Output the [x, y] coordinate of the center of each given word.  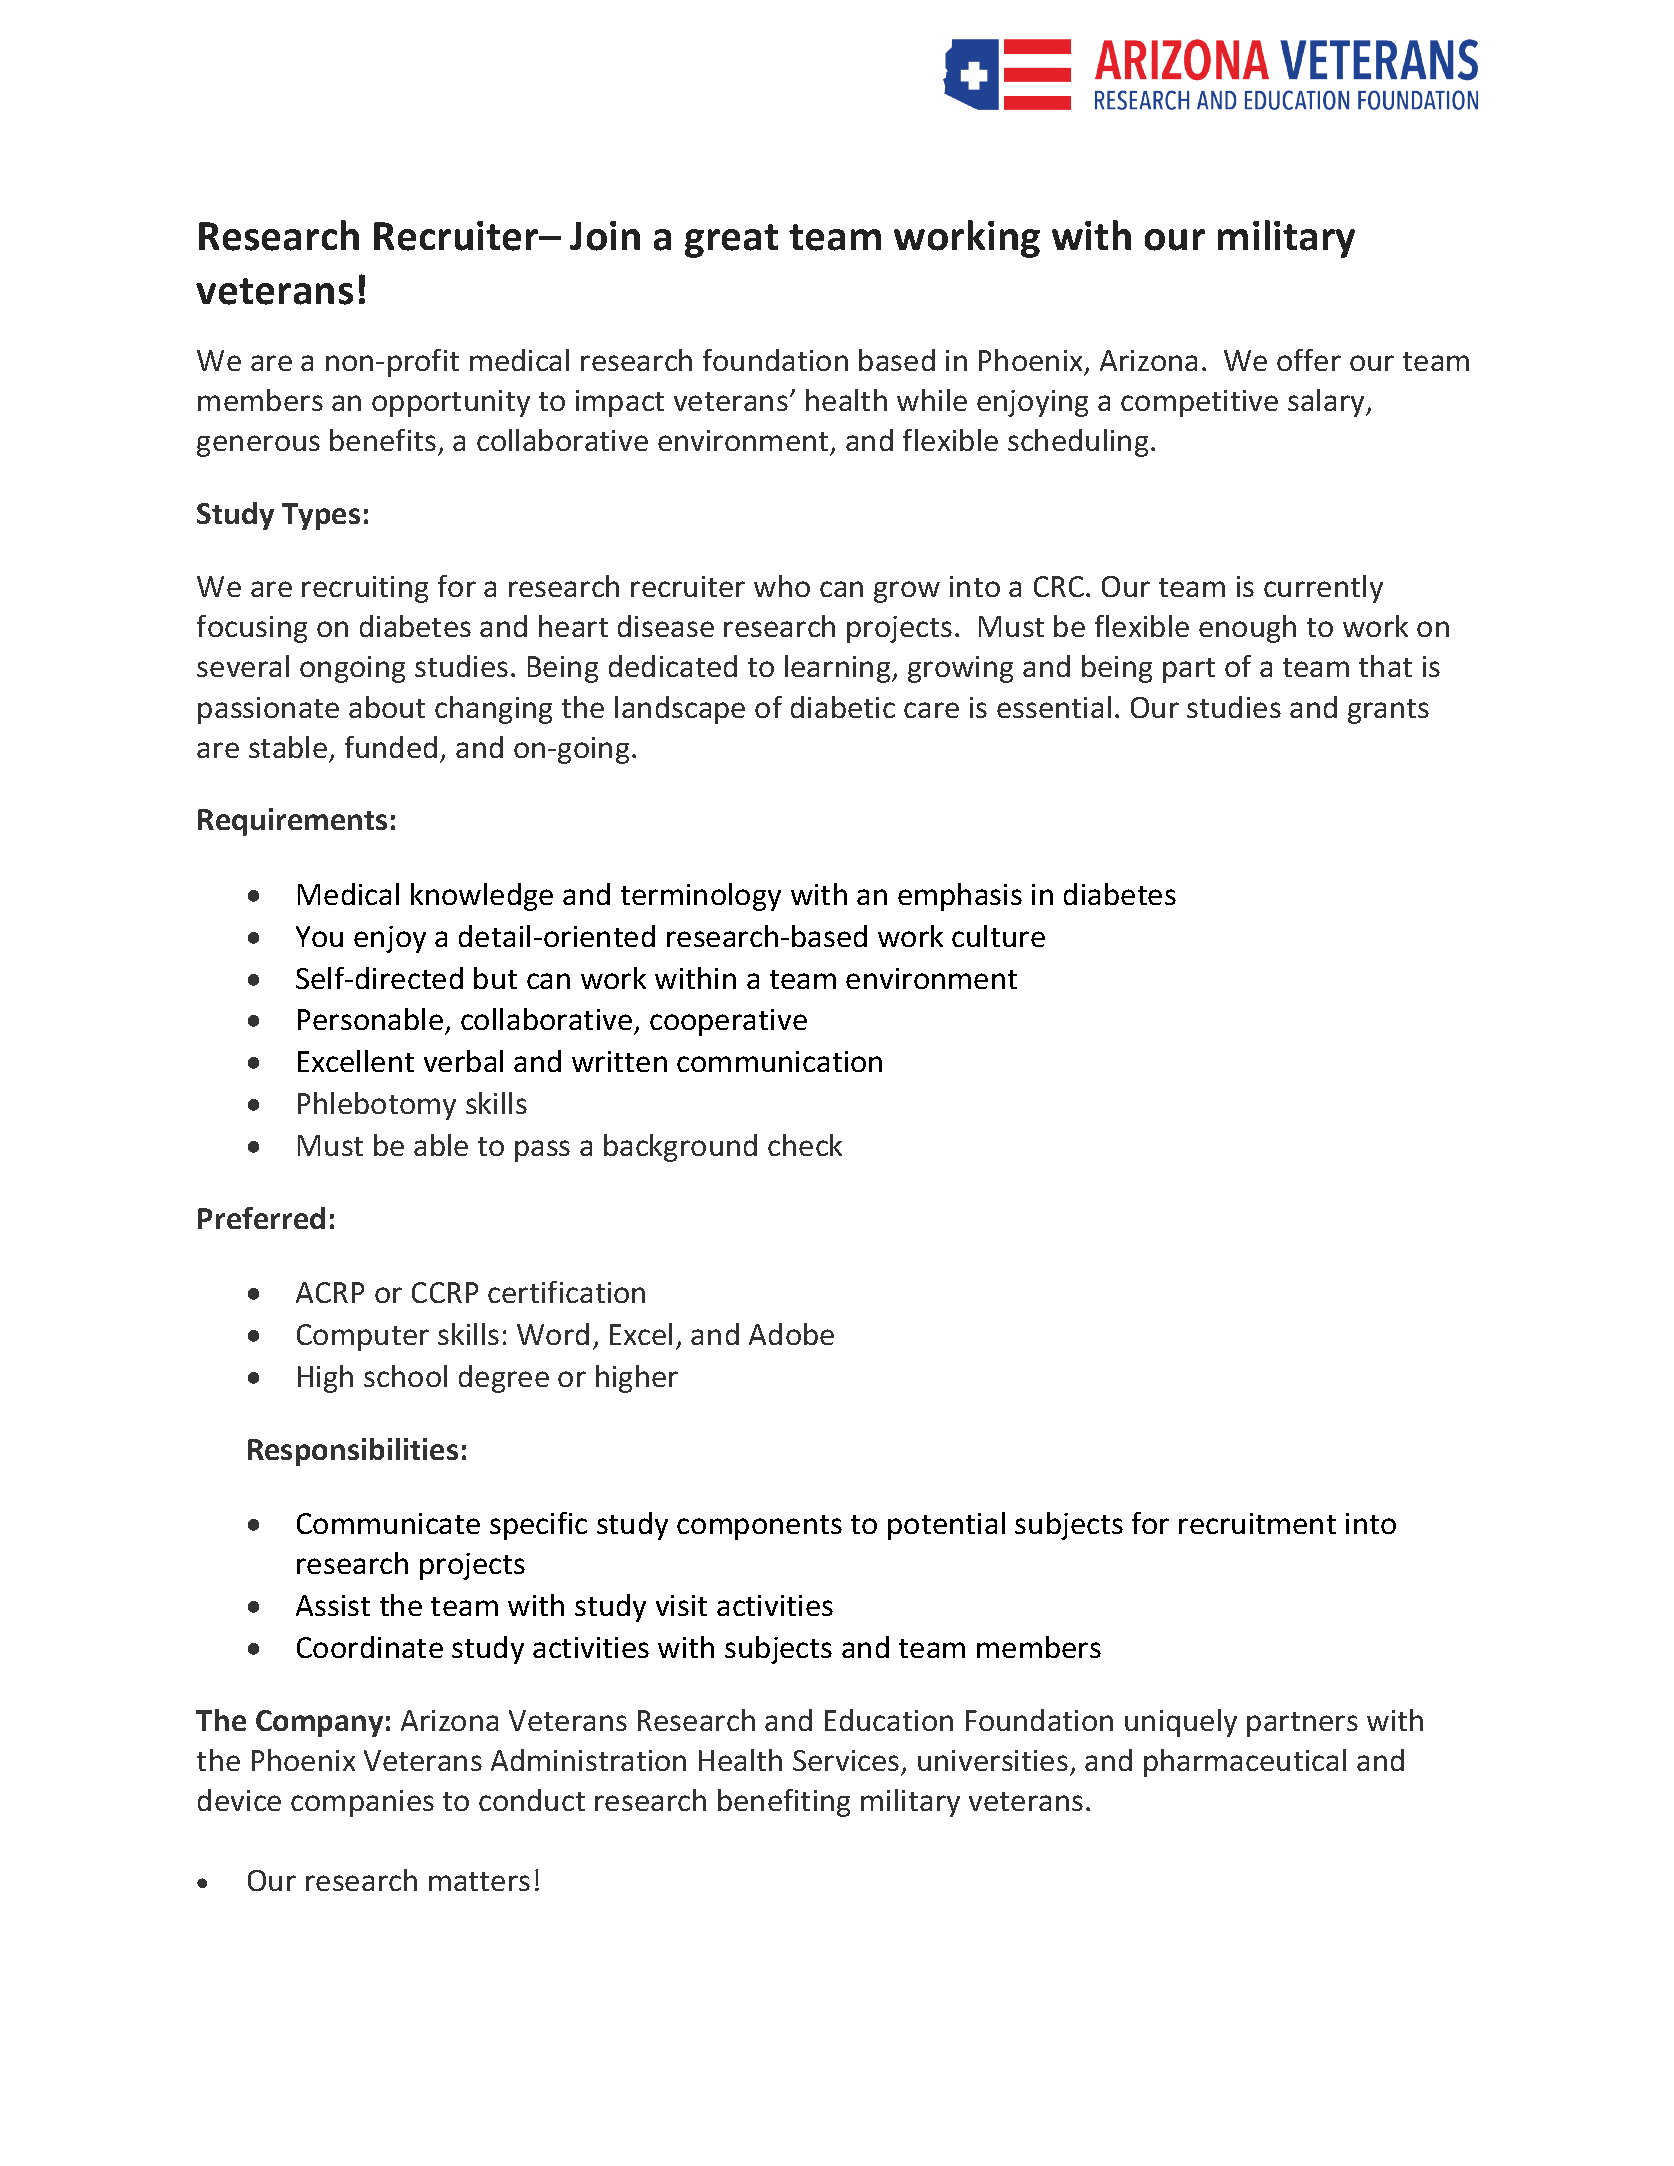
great [731, 241]
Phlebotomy [377, 1106]
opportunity [451, 403]
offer [1309, 360]
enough [1247, 629]
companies [362, 1803]
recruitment [1257, 1523]
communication [779, 1061]
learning [839, 669]
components [759, 1527]
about [387, 707]
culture [998, 936]
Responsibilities [353, 1452]
